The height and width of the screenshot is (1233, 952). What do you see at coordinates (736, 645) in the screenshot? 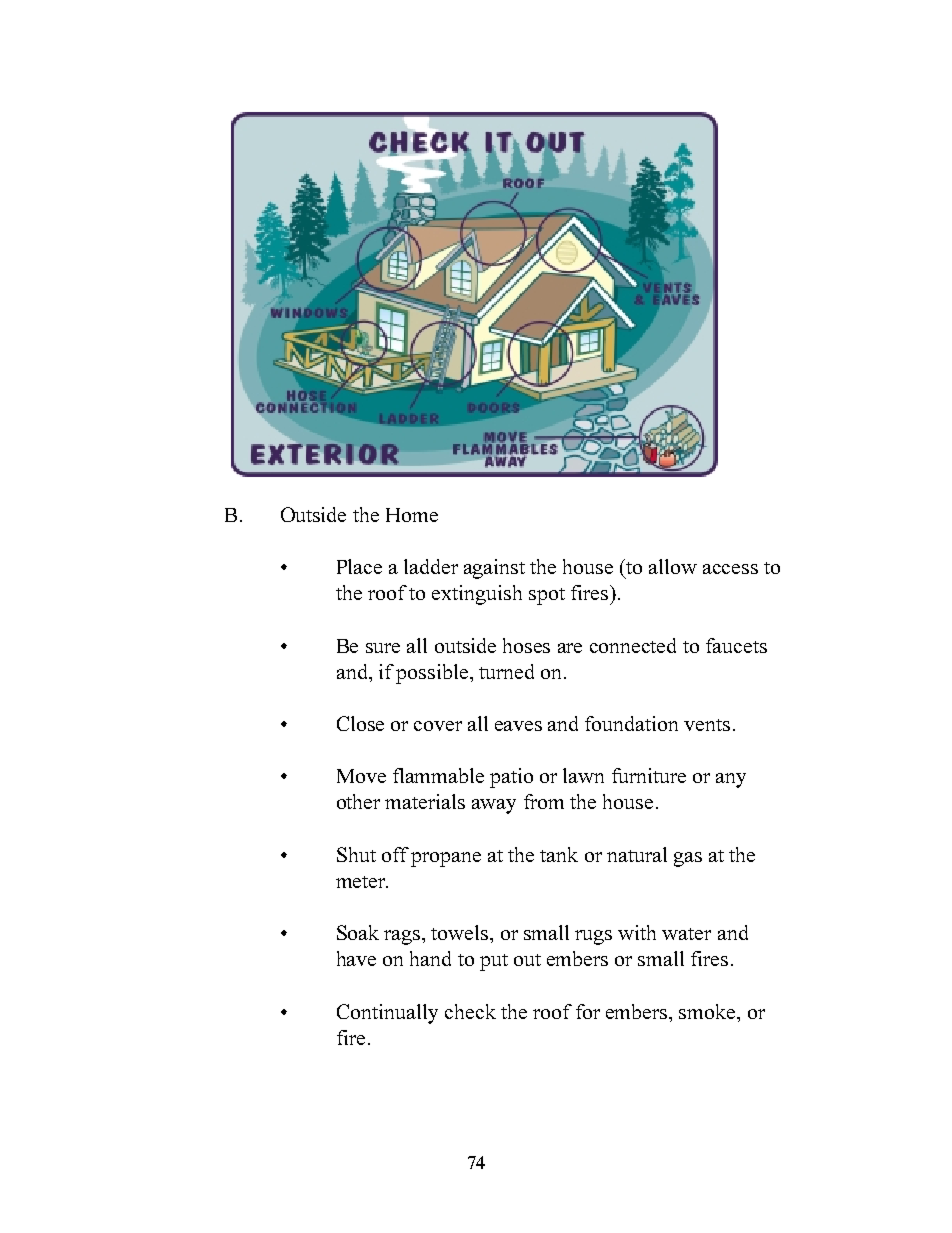
I see `faucets` at bounding box center [736, 645].
